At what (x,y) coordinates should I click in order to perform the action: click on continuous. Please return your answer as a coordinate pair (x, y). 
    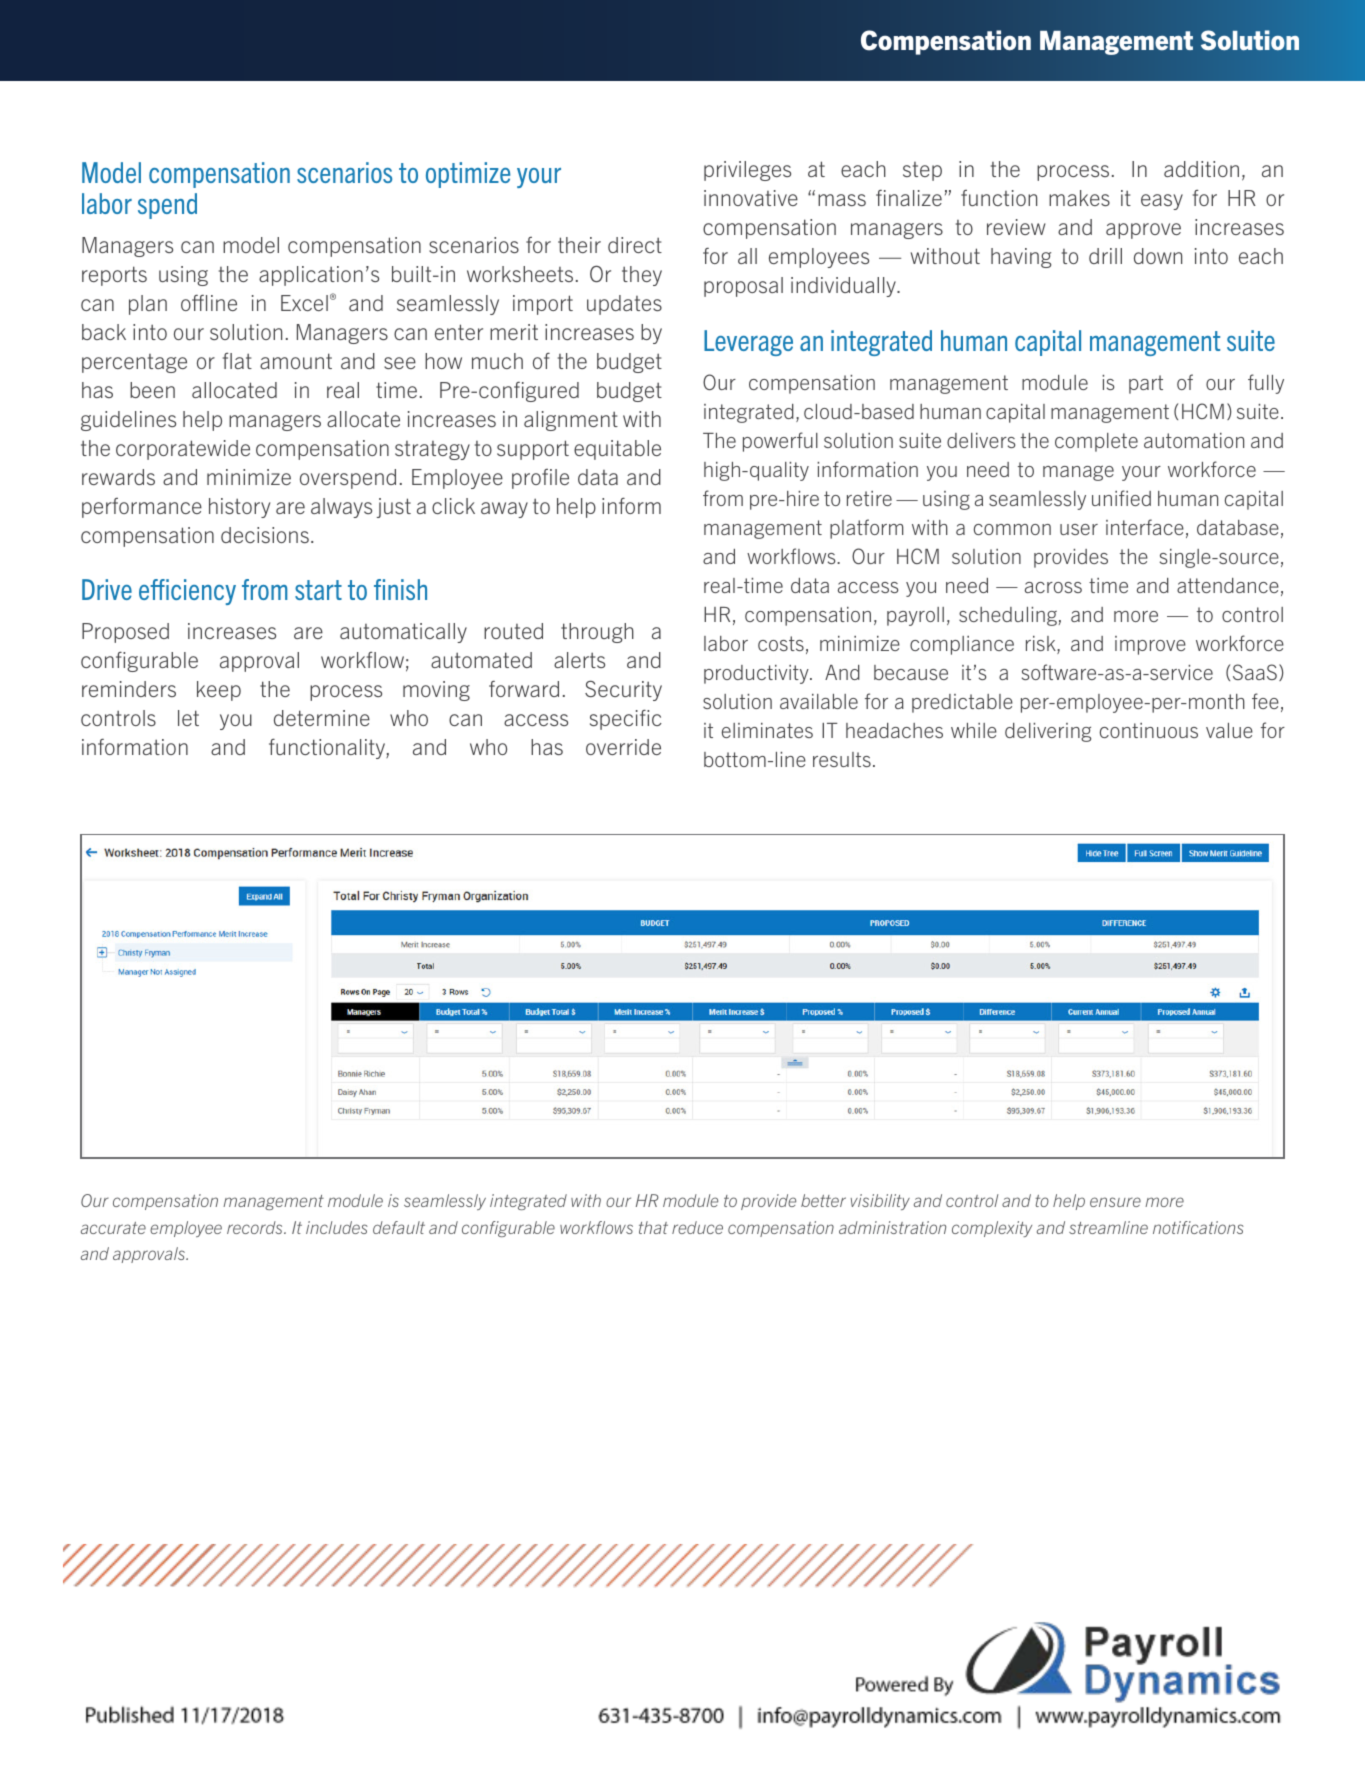
    Looking at the image, I should click on (1149, 730).
